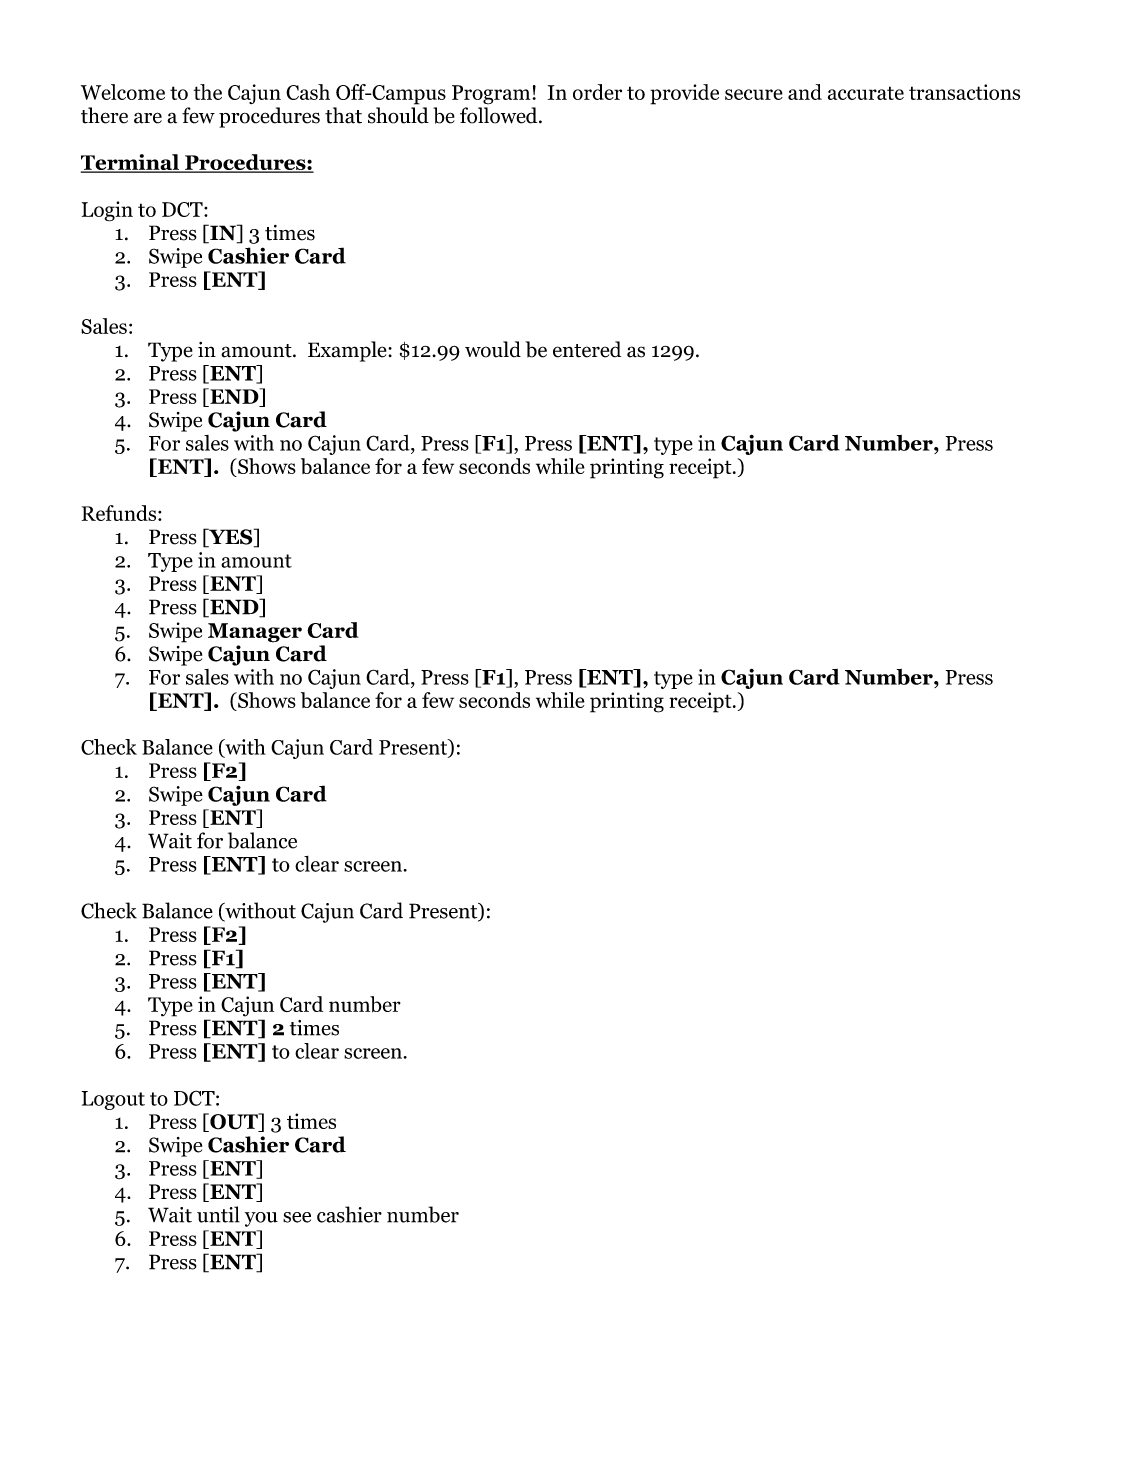 Image resolution: width=1145 pixels, height=1482 pixels. Describe the element at coordinates (255, 633) in the page. I see `Manager` at that location.
